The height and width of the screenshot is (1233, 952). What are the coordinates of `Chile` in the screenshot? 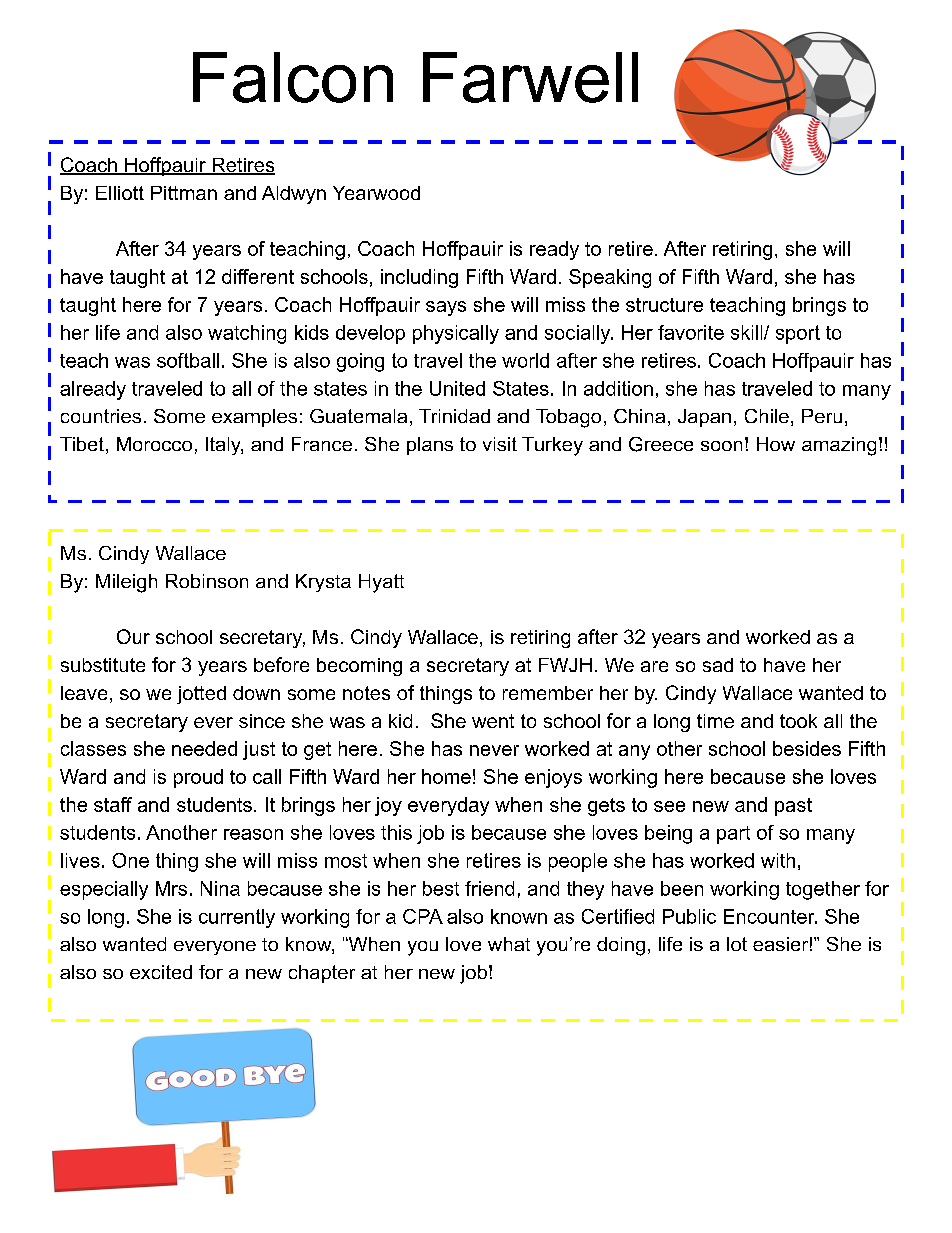 It's located at (767, 416).
